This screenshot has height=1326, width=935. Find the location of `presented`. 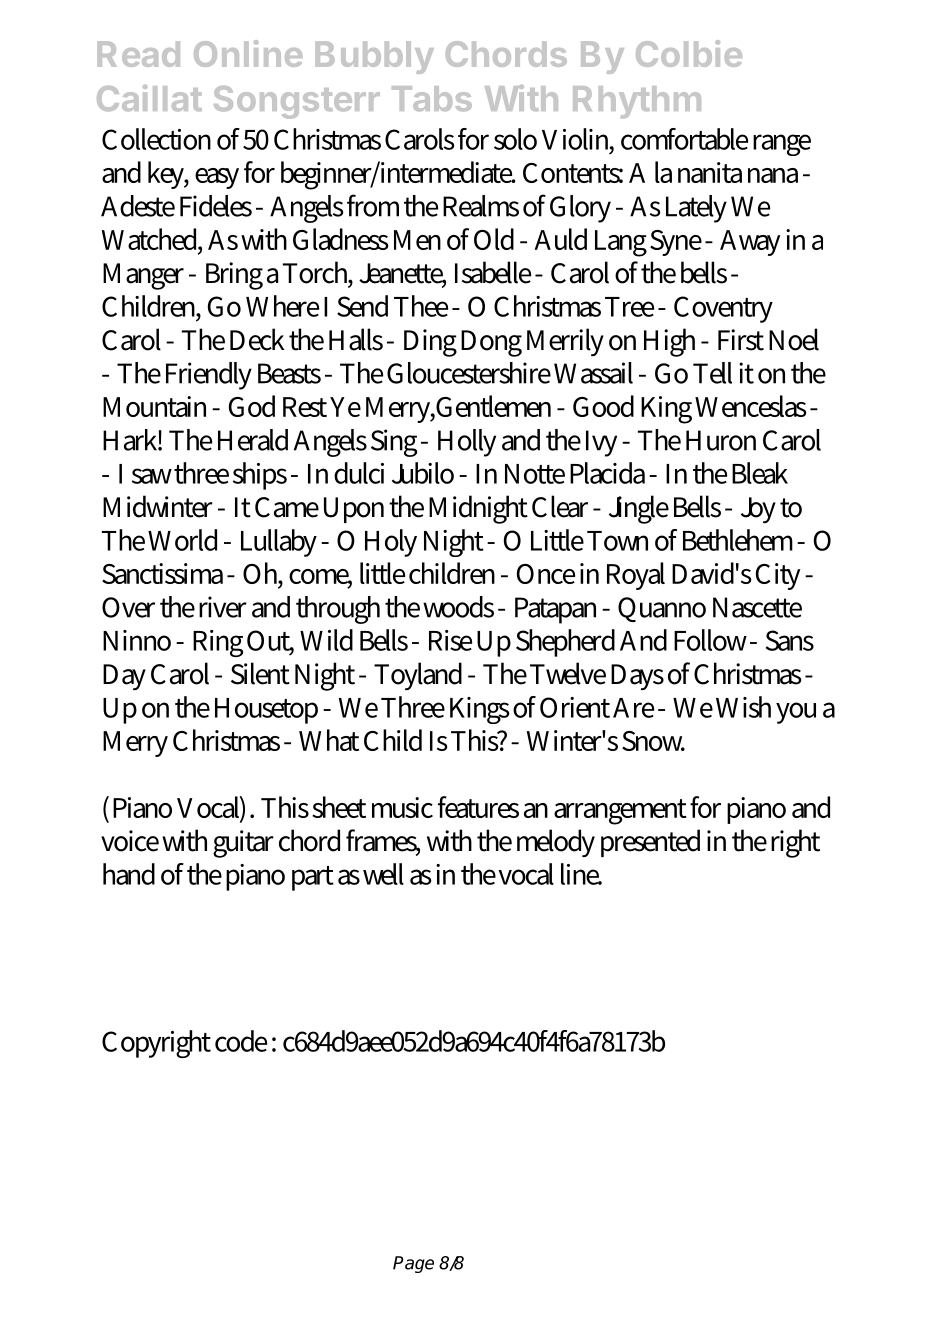

presented is located at coordinates (650, 843).
